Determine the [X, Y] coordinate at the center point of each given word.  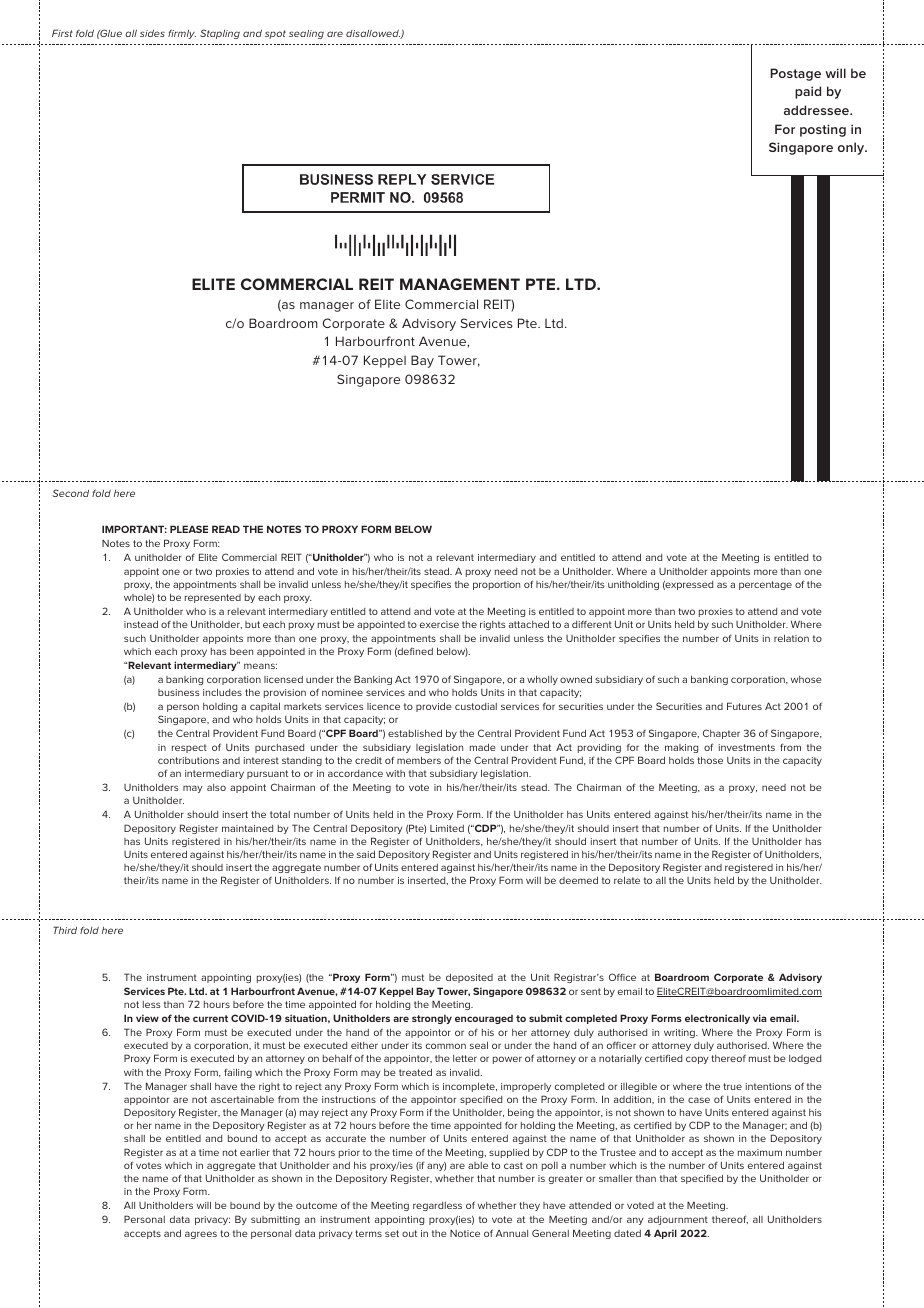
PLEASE [189, 529]
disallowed [373, 34]
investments [747, 747]
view [147, 1018]
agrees [201, 1235]
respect [189, 748]
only [852, 148]
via [760, 1018]
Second [70, 493]
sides [152, 33]
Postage [795, 74]
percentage [765, 585]
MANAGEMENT [460, 284]
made [483, 747]
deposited [469, 978]
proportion [496, 585]
